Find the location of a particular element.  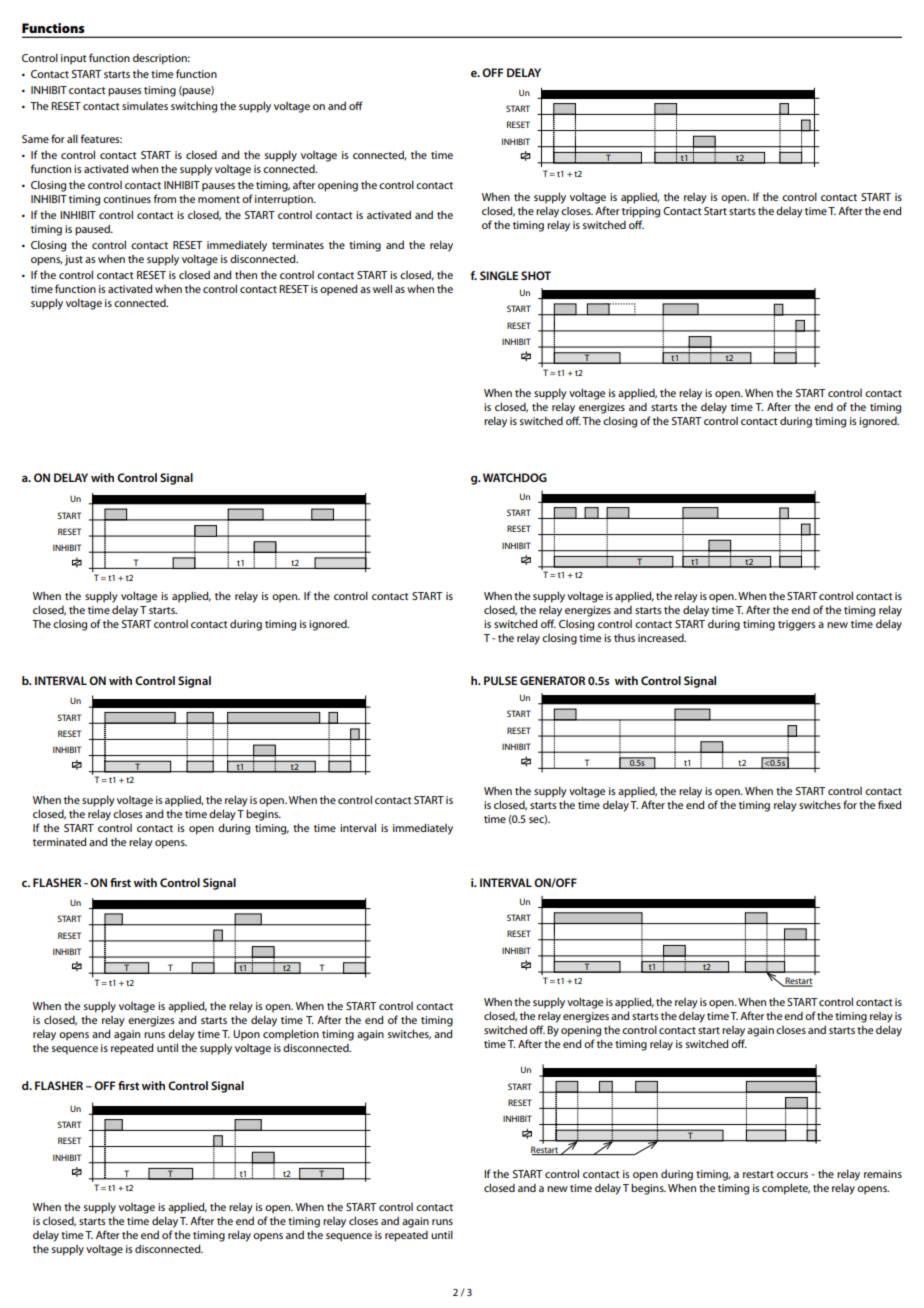

terminated is located at coordinates (59, 841).
